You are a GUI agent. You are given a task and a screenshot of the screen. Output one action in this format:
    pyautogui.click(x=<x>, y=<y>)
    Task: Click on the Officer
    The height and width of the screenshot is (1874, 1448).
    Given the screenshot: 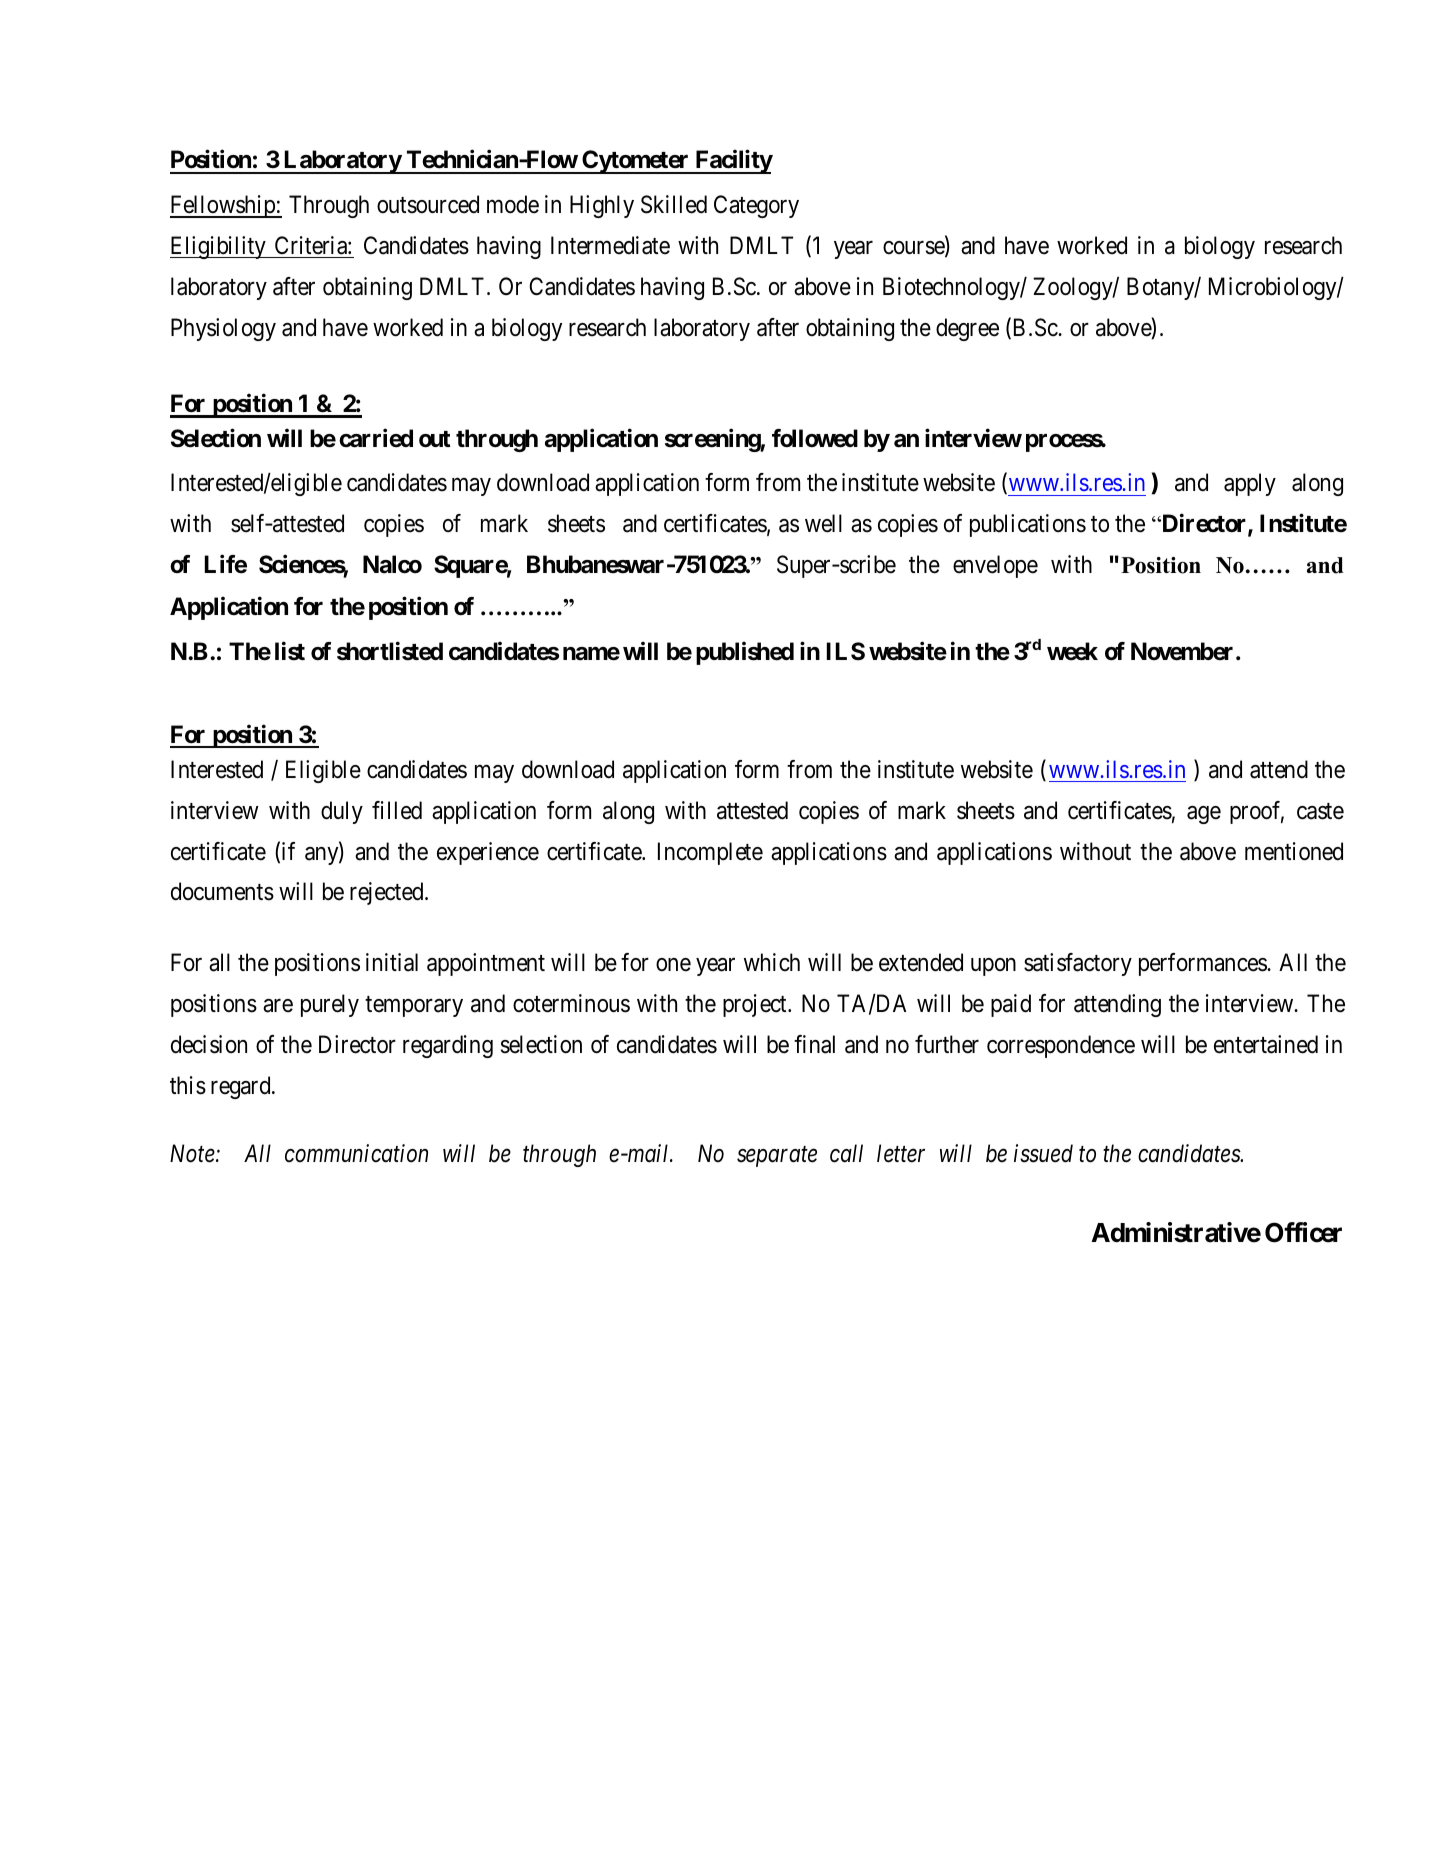 What is the action you would take?
    pyautogui.click(x=1303, y=1232)
